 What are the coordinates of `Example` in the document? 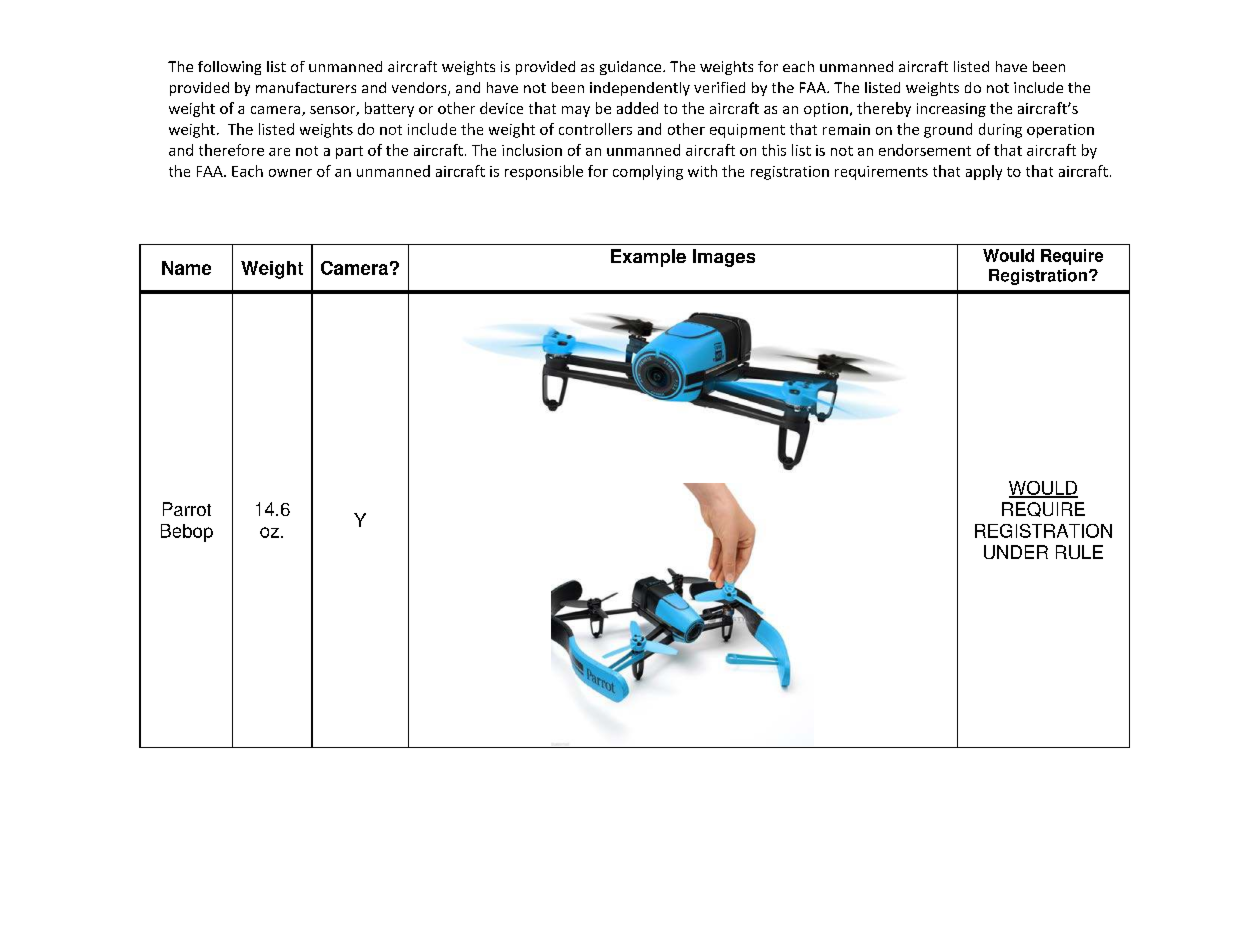 It's located at (648, 258).
